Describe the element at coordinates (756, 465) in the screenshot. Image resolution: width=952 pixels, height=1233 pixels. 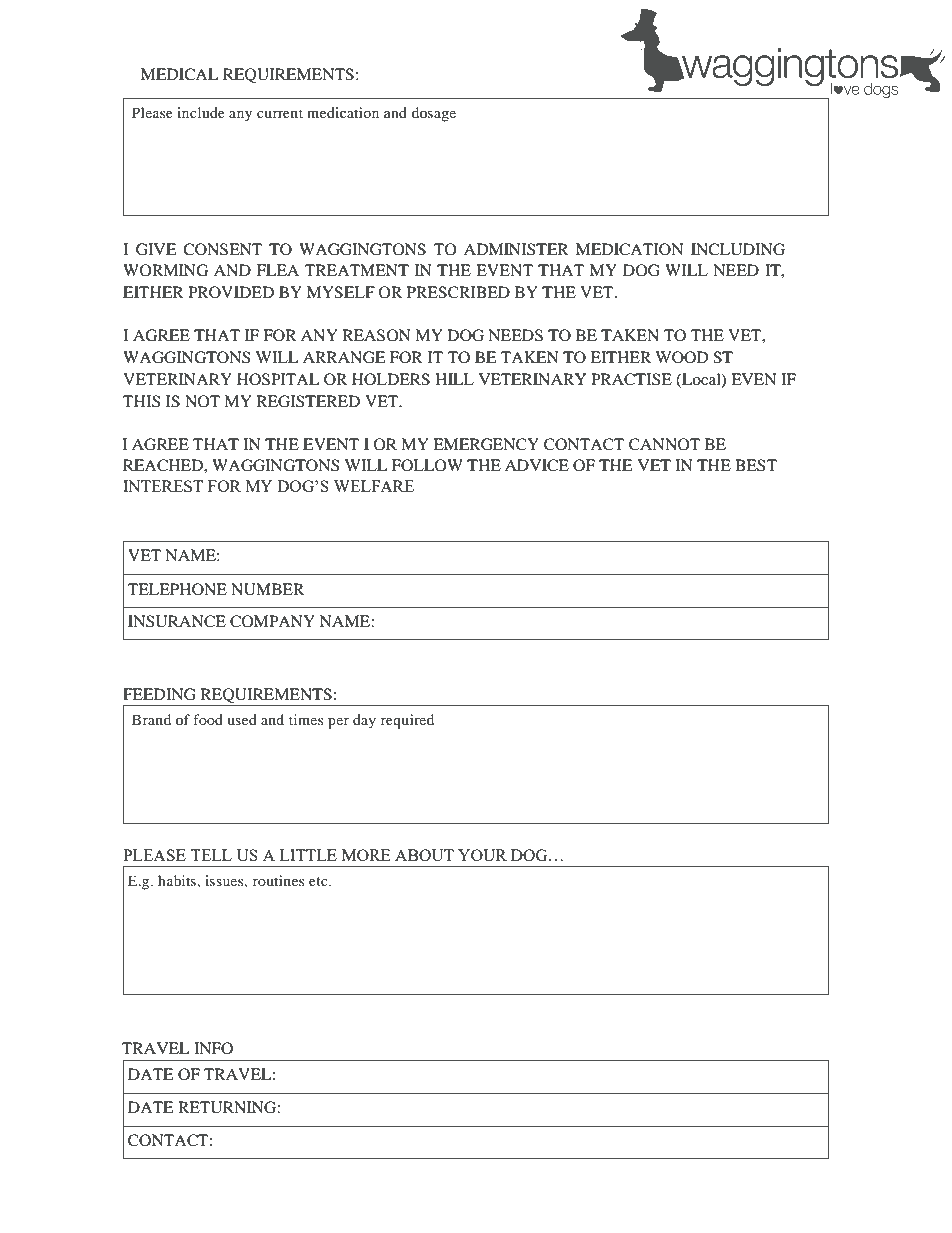
I see `BEST` at that location.
